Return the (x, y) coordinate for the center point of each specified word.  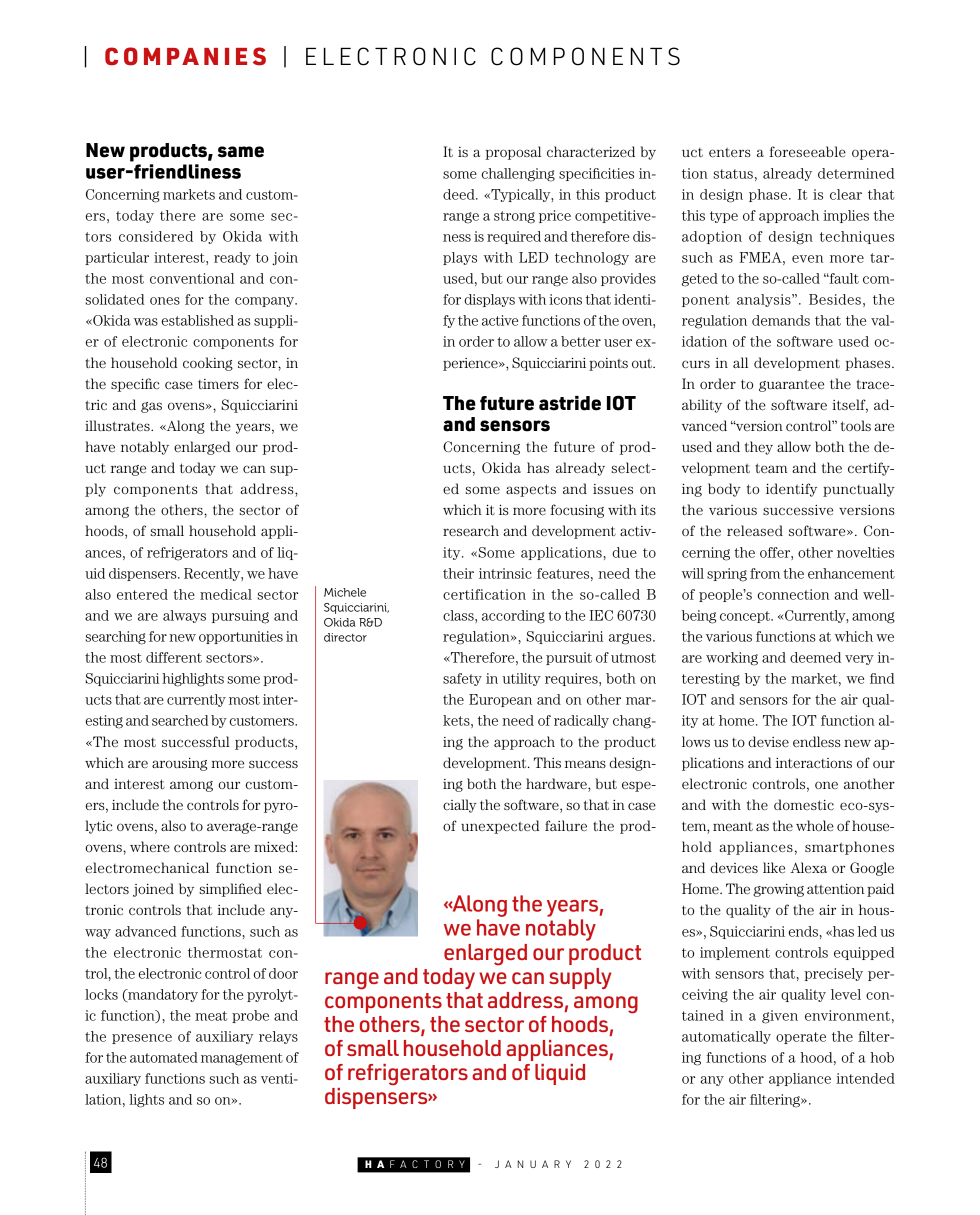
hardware (557, 785)
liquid (560, 1074)
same (241, 152)
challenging (518, 175)
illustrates (118, 425)
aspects (531, 490)
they (759, 448)
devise (768, 741)
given (780, 1017)
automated (164, 1057)
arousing (179, 764)
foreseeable (807, 151)
